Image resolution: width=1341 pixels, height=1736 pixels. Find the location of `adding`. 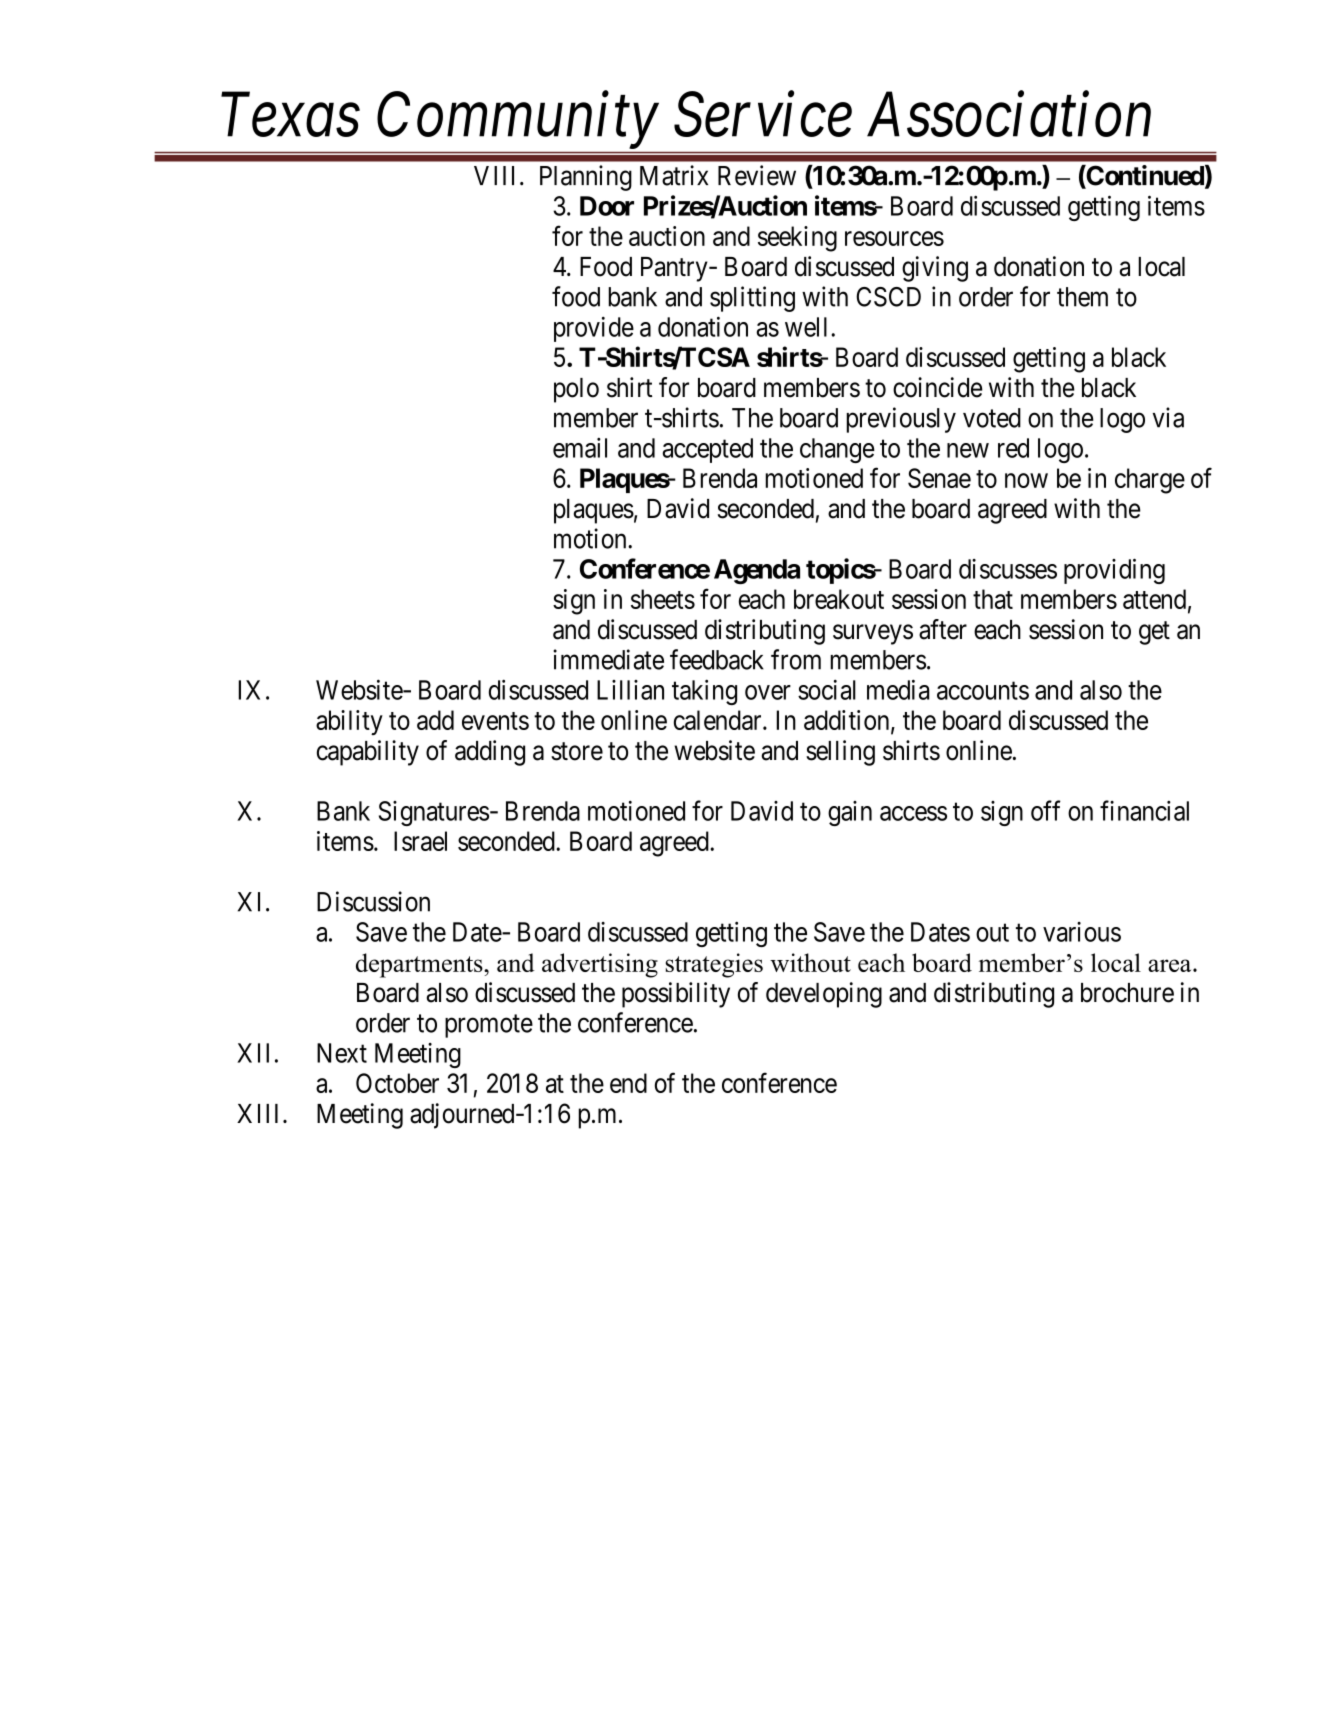

adding is located at coordinates (490, 753).
